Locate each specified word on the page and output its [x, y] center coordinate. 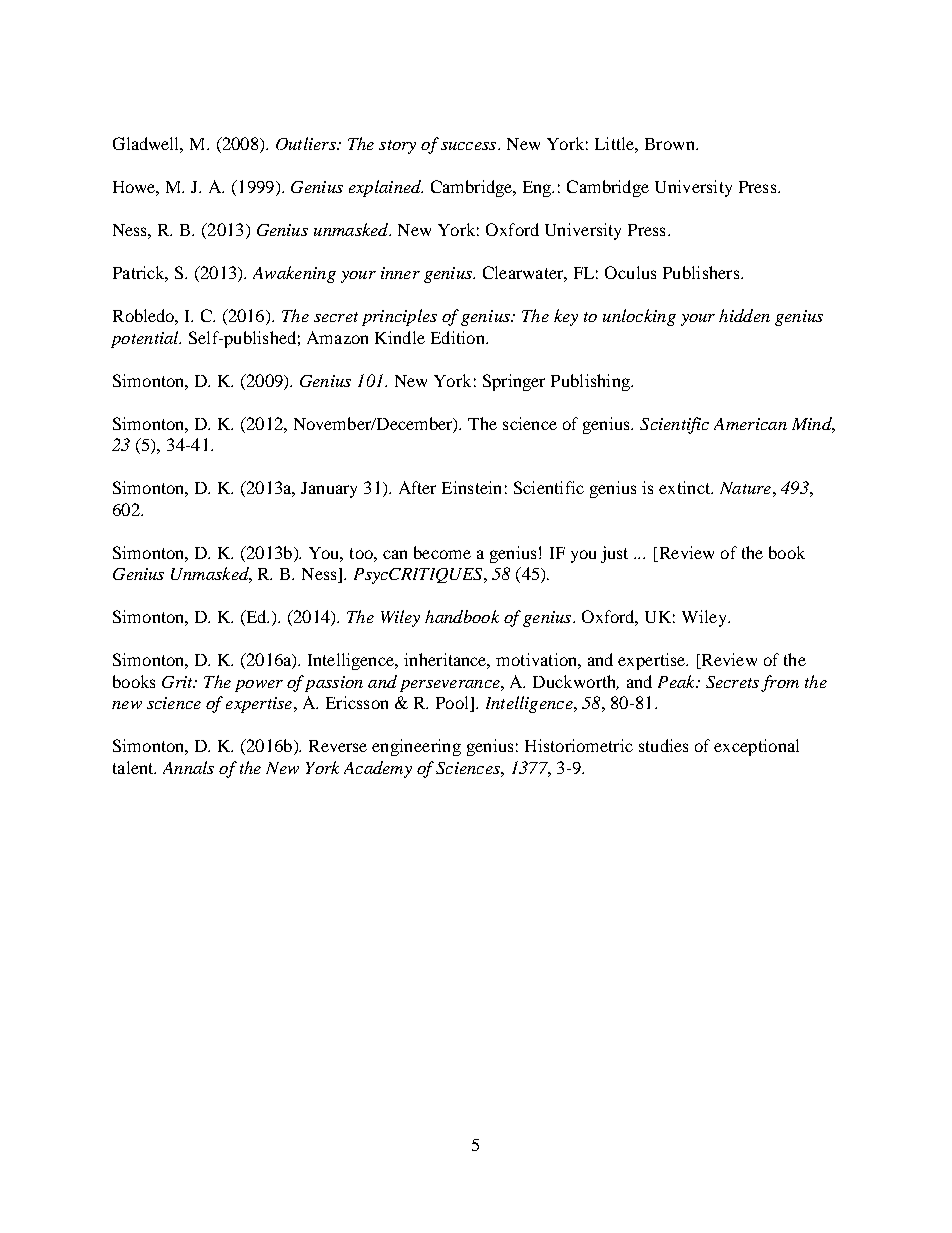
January [329, 490]
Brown [671, 144]
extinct [686, 487]
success [470, 146]
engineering [416, 747]
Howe [136, 188]
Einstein [471, 487]
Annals [188, 767]
